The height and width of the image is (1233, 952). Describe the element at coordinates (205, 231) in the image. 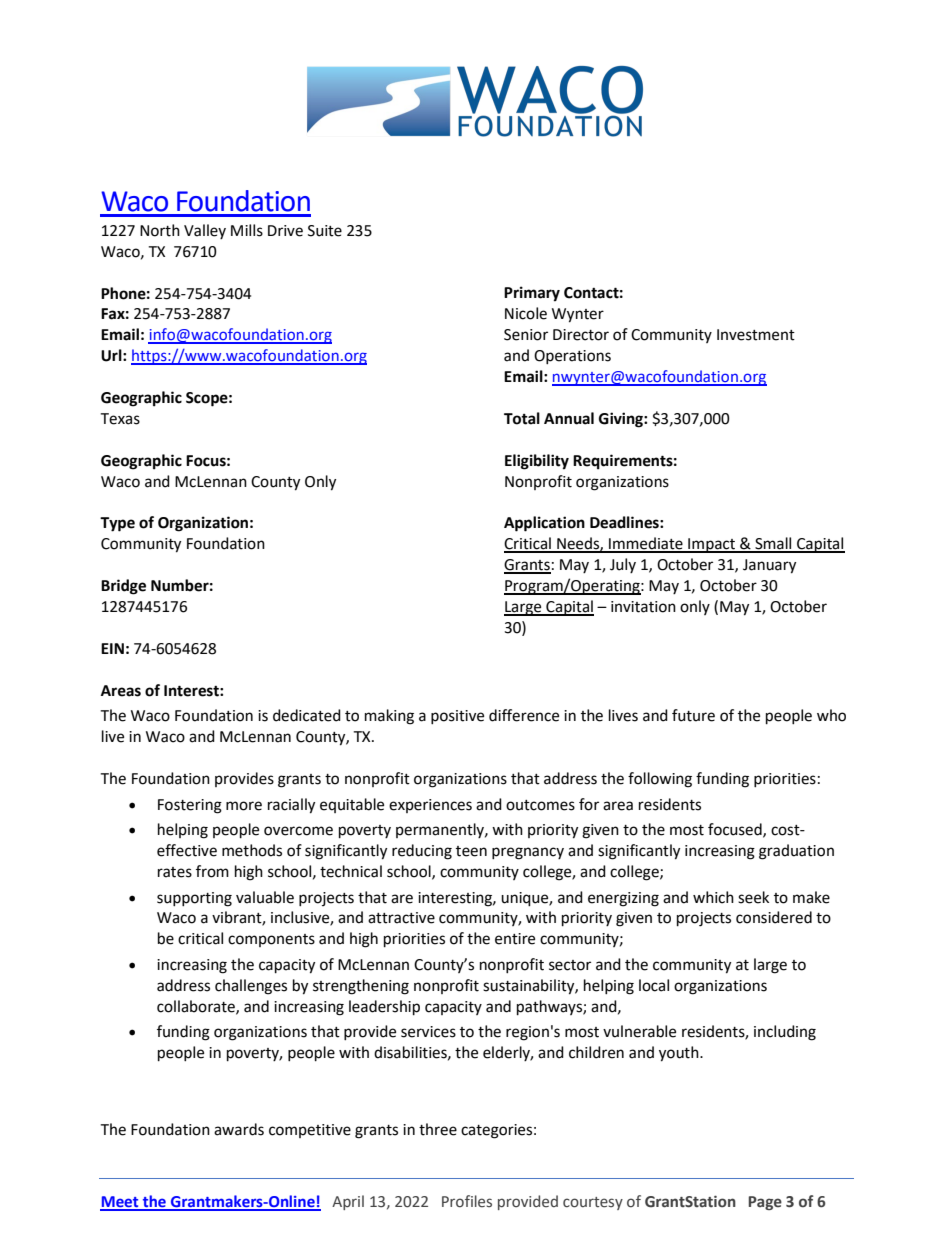

I see `Valley` at that location.
